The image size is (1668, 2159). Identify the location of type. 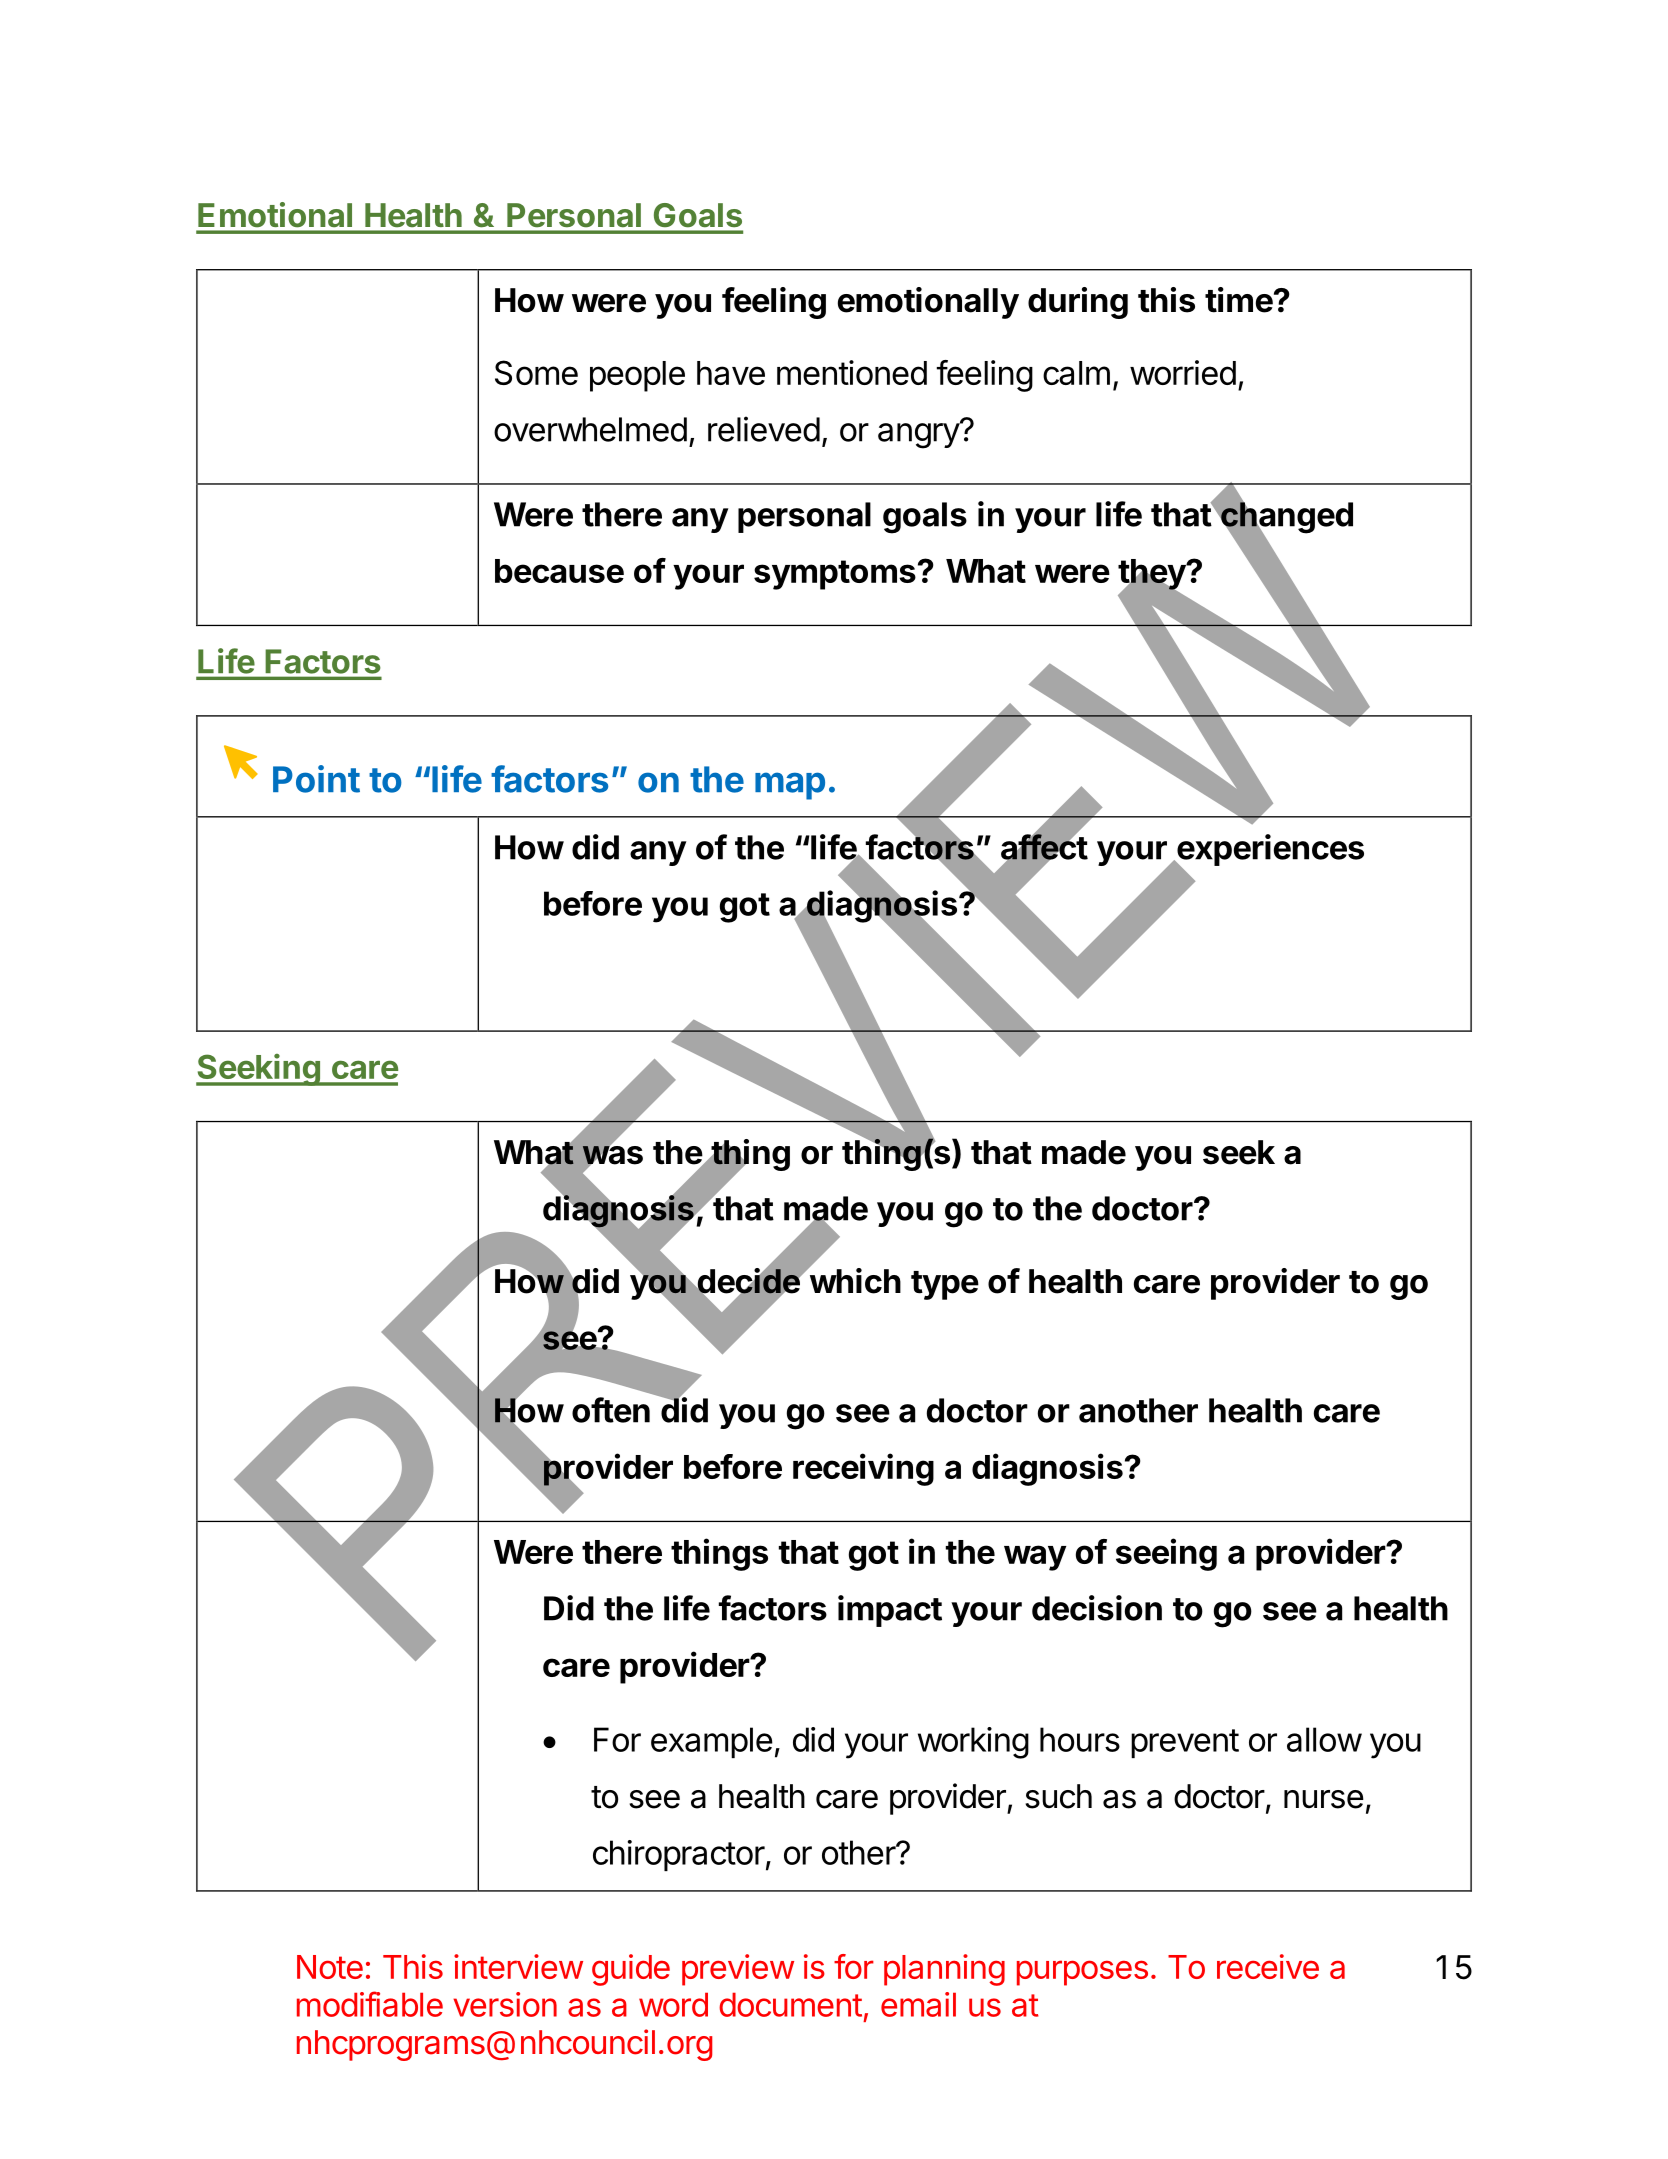
(945, 1285).
